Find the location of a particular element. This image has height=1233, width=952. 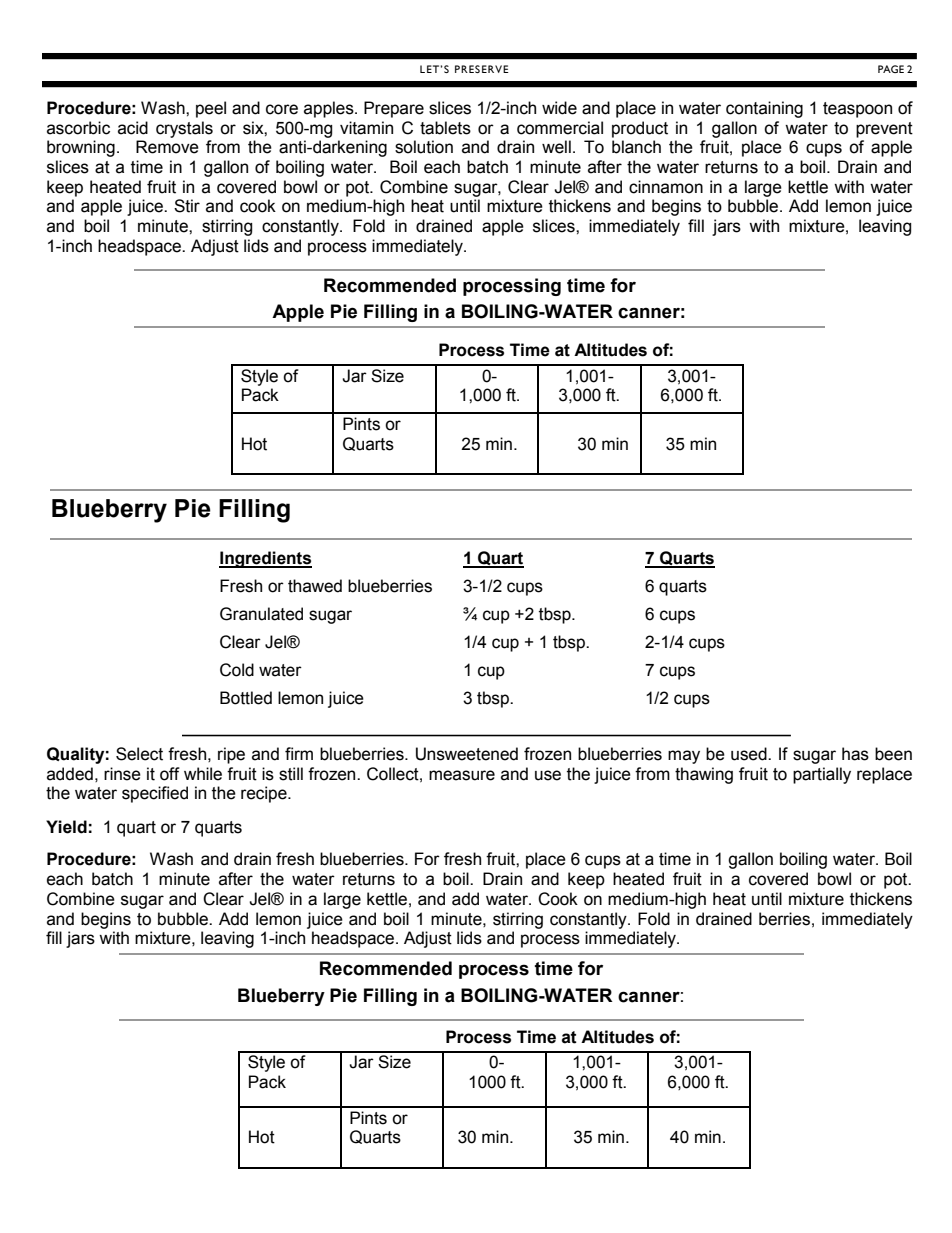

thawed is located at coordinates (315, 586).
